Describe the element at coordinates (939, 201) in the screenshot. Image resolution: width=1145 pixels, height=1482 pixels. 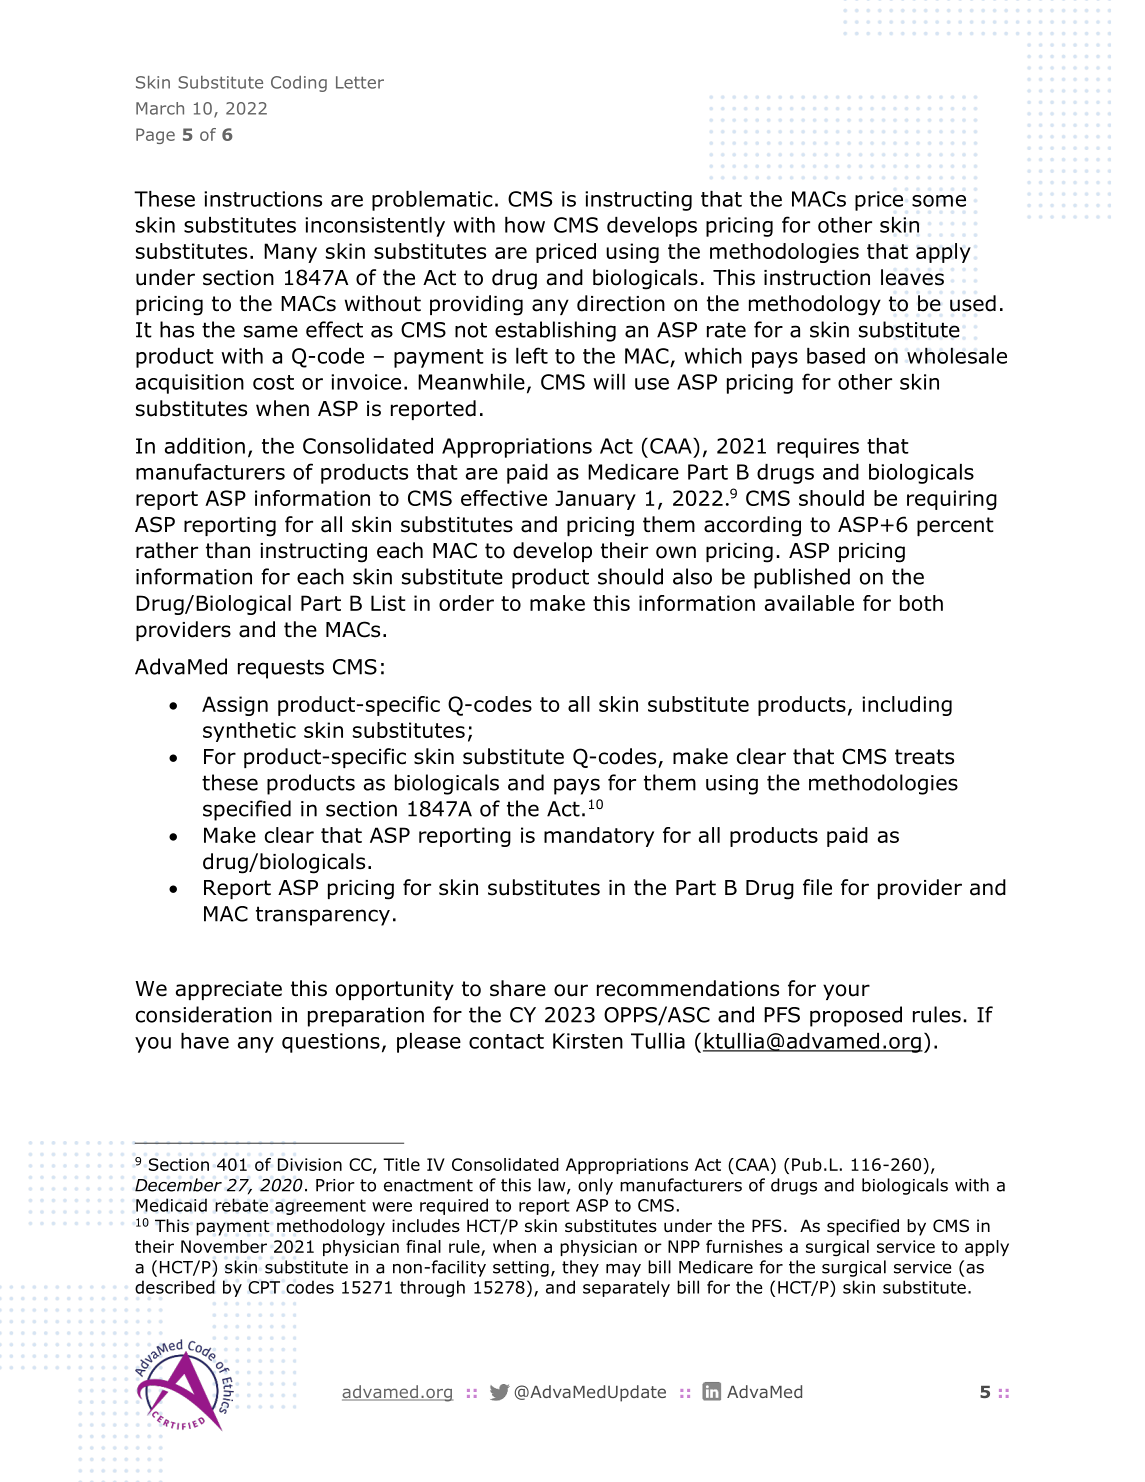
I see `some` at that location.
